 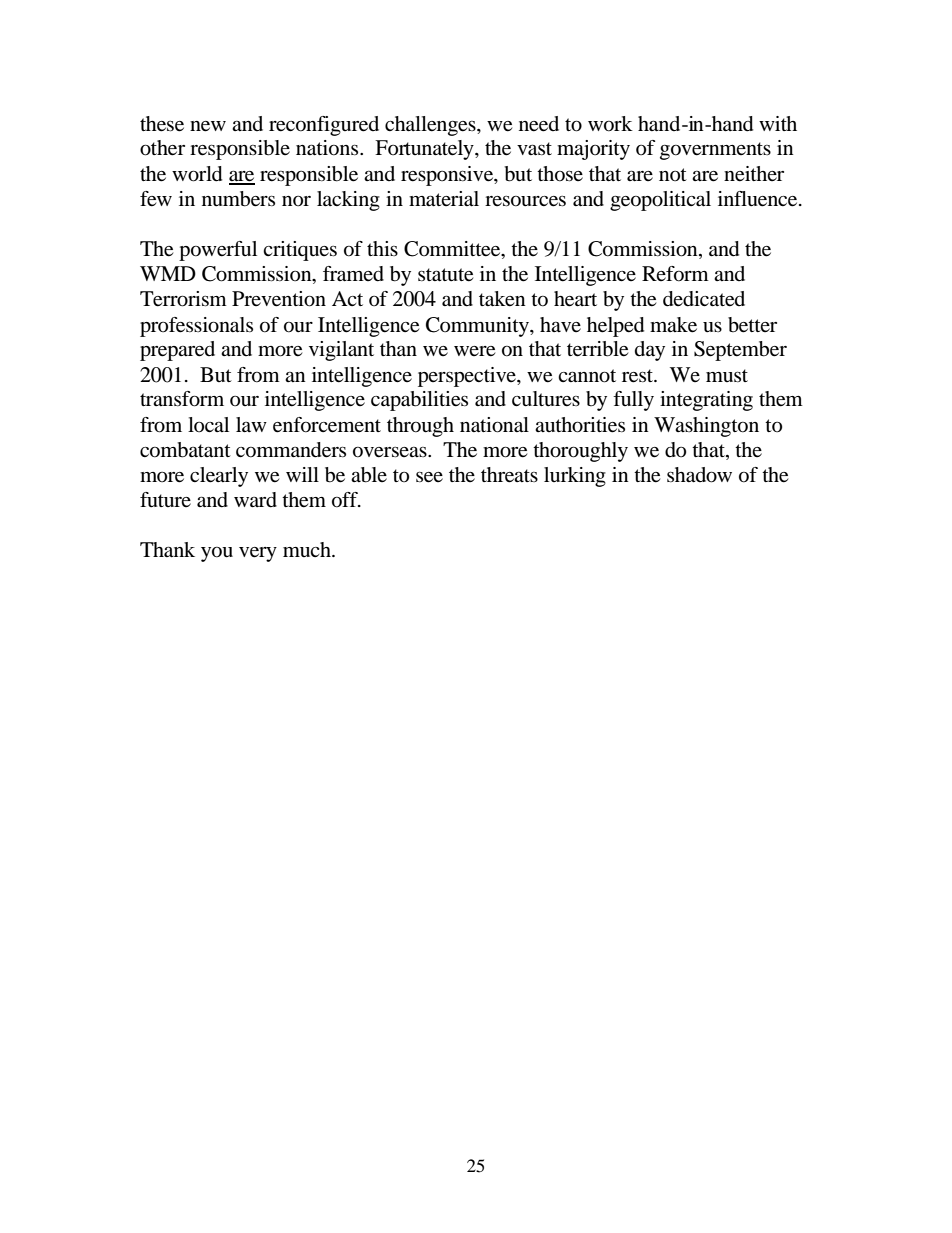 I want to click on Committee, so click(x=453, y=249).
